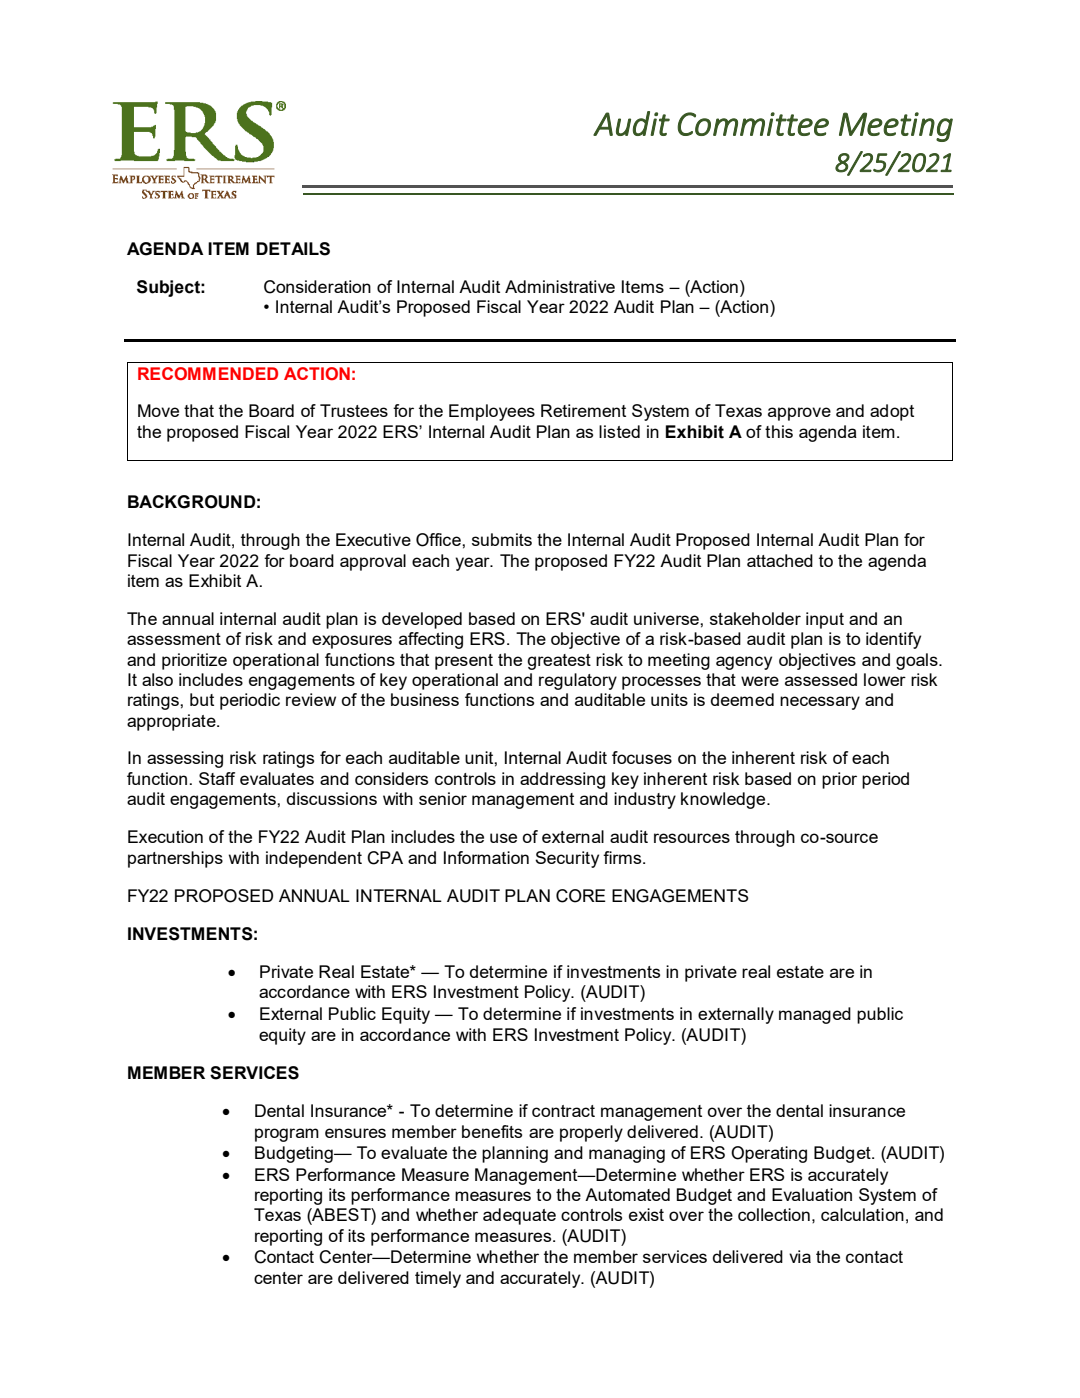 The width and height of the document is (1080, 1398). Describe the element at coordinates (578, 681) in the document. I see `regulatory` at that location.
